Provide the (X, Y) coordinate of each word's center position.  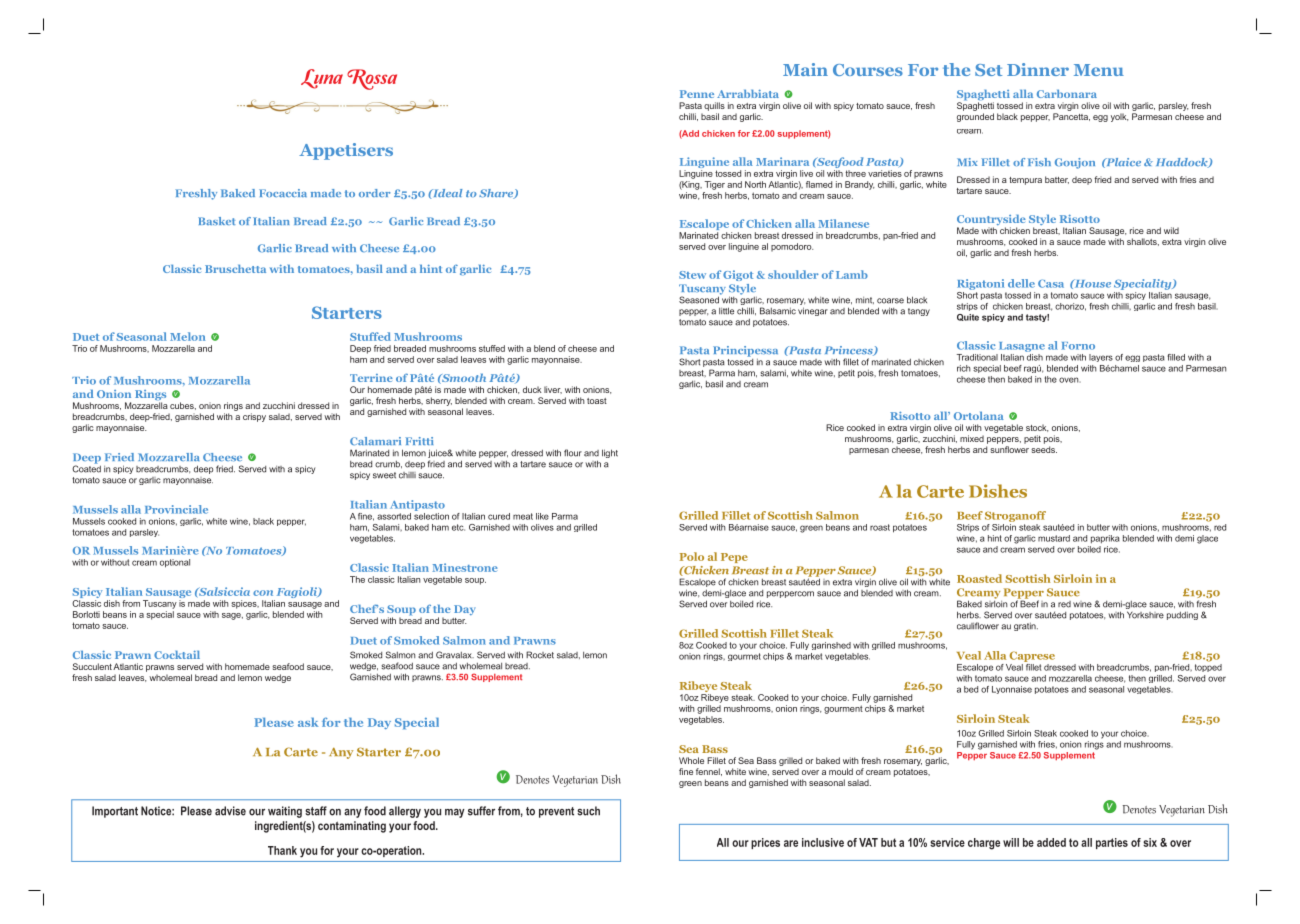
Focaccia (283, 193)
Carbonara (1067, 93)
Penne (697, 94)
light (610, 453)
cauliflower (978, 626)
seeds (1044, 449)
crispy (254, 417)
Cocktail (177, 654)
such (588, 811)
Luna (322, 79)
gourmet (744, 657)
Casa (1051, 283)
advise (230, 811)
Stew (692, 275)
